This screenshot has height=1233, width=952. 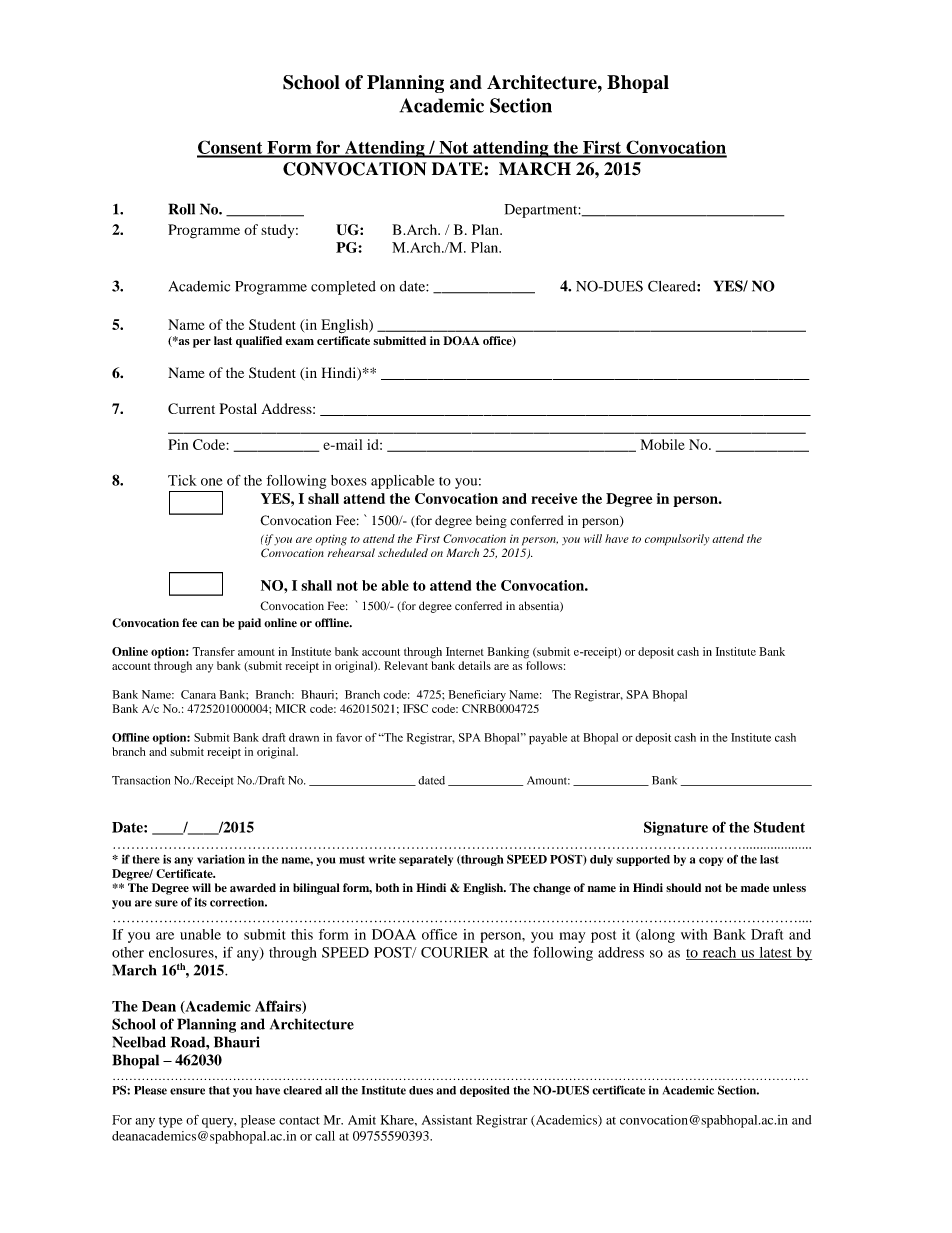 I want to click on compulsorily, so click(x=677, y=540).
